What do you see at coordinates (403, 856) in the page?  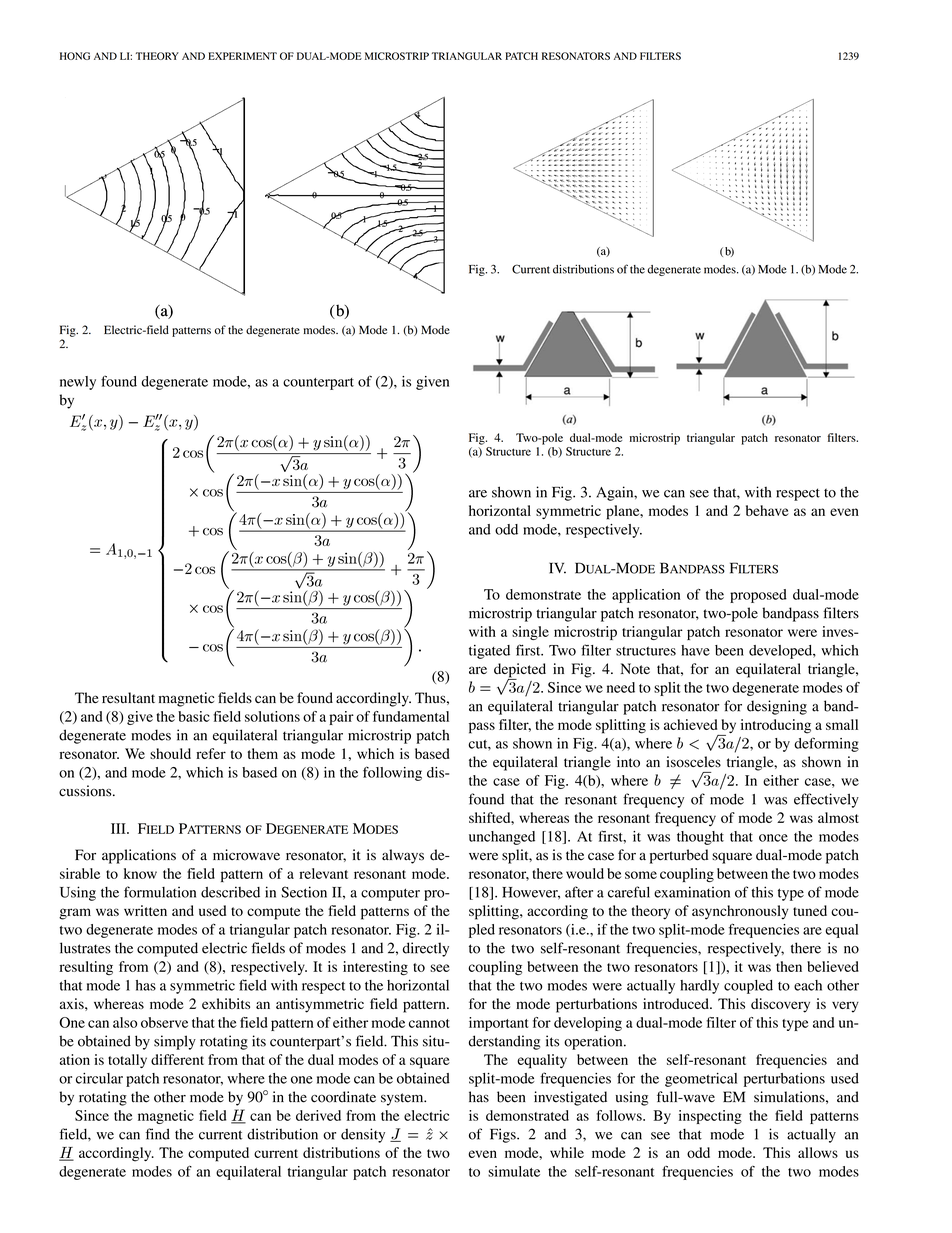 I see `always` at bounding box center [403, 856].
